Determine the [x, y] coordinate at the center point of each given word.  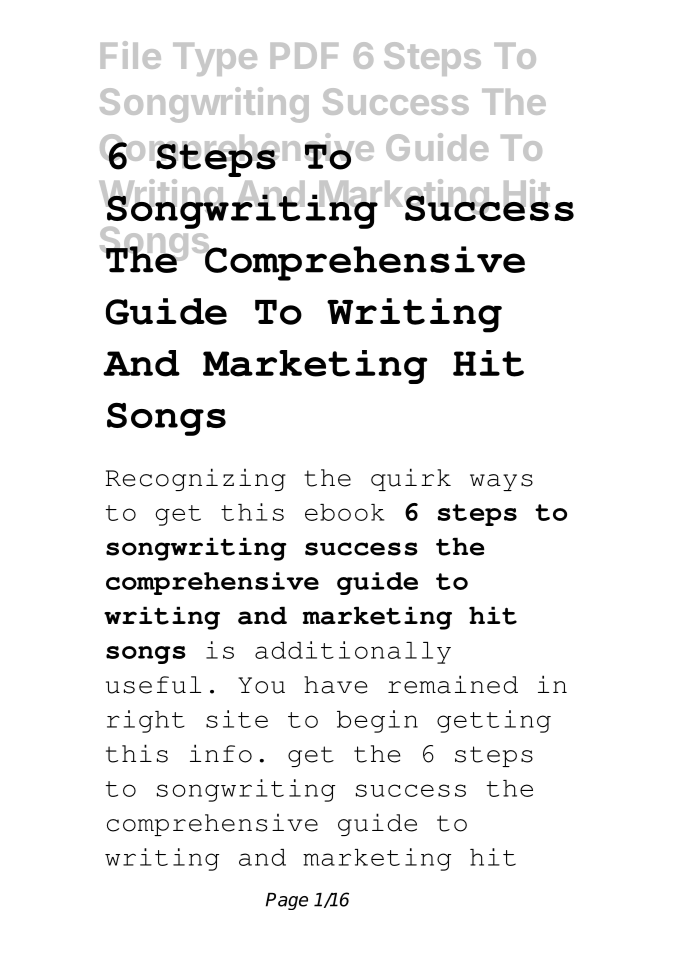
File [131, 55]
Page [287, 901]
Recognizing [196, 479]
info [221, 753]
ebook [344, 512]
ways [501, 482]
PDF [304, 56]
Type [215, 59]
